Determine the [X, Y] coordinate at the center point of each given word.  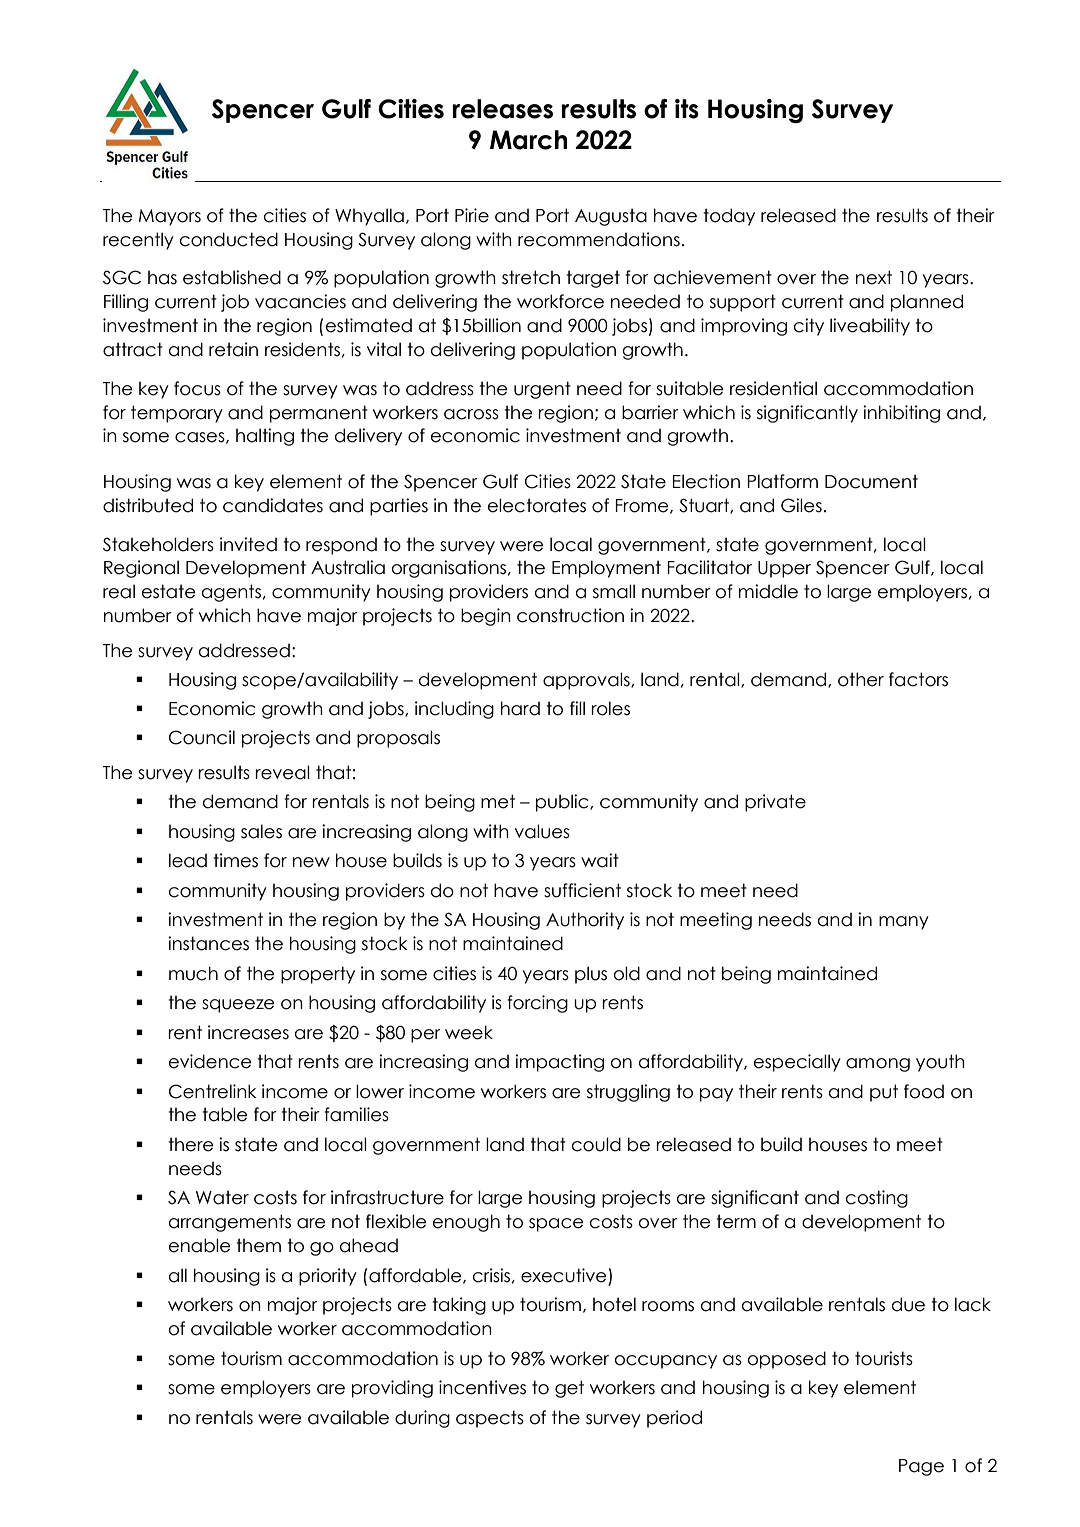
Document [871, 481]
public [563, 803]
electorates [537, 505]
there [191, 1144]
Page [921, 1467]
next [874, 277]
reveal [282, 772]
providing [392, 1389]
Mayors [170, 217]
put [884, 1093]
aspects [490, 1419]
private [775, 803]
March [528, 140]
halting [265, 437]
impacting [559, 1063]
